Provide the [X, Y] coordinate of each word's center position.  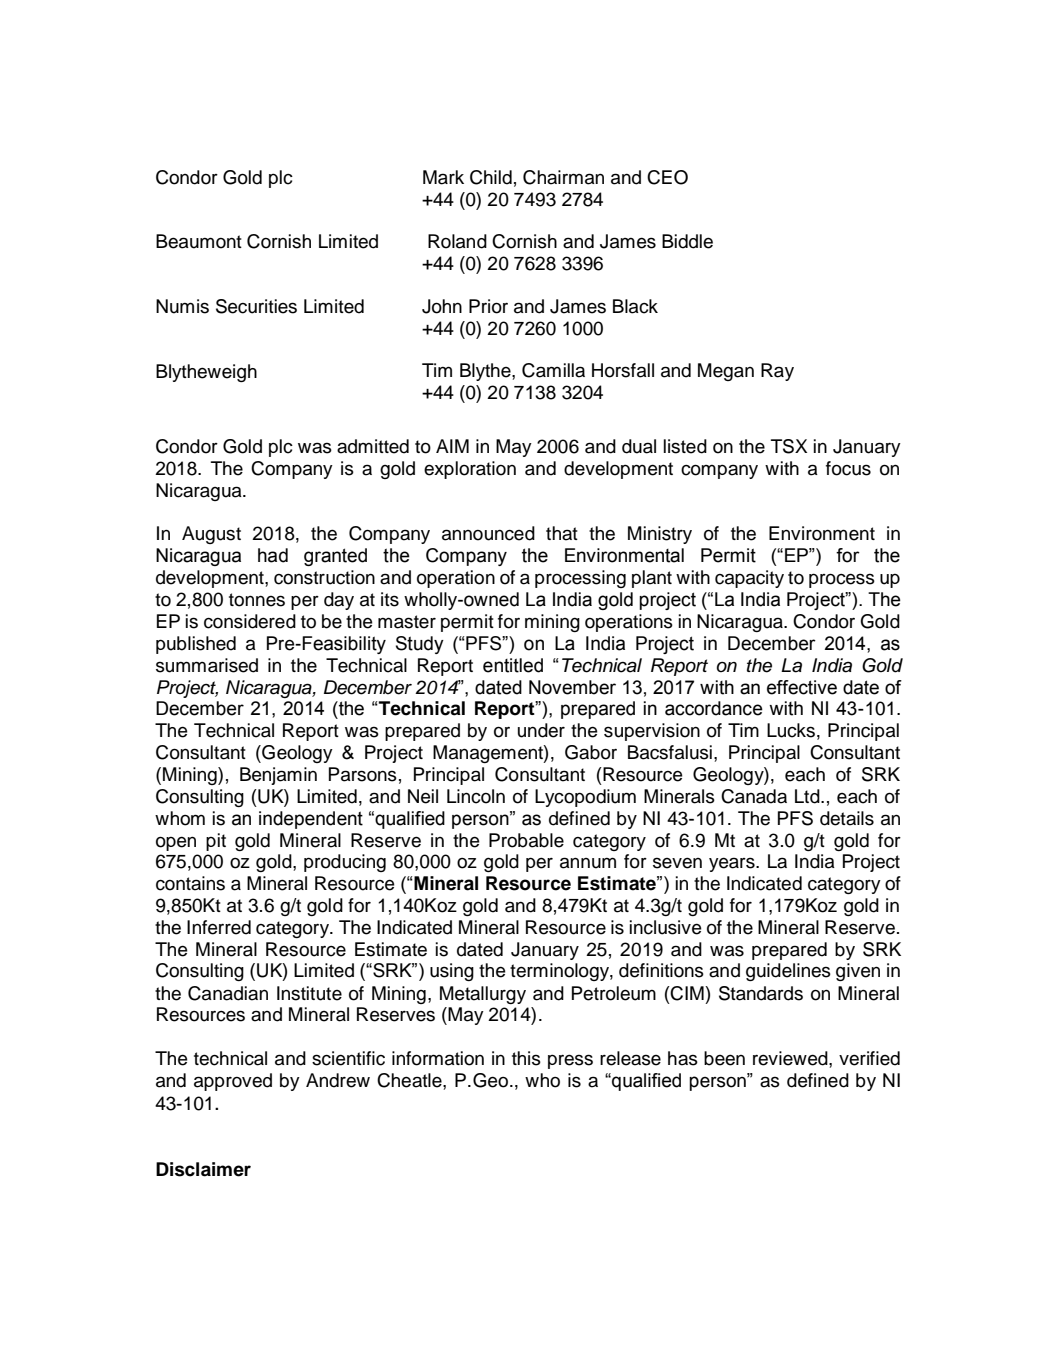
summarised [207, 665]
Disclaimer [203, 1169]
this [526, 1058]
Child [491, 177]
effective [802, 687]
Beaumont [199, 241]
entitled [513, 665]
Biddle [687, 241]
